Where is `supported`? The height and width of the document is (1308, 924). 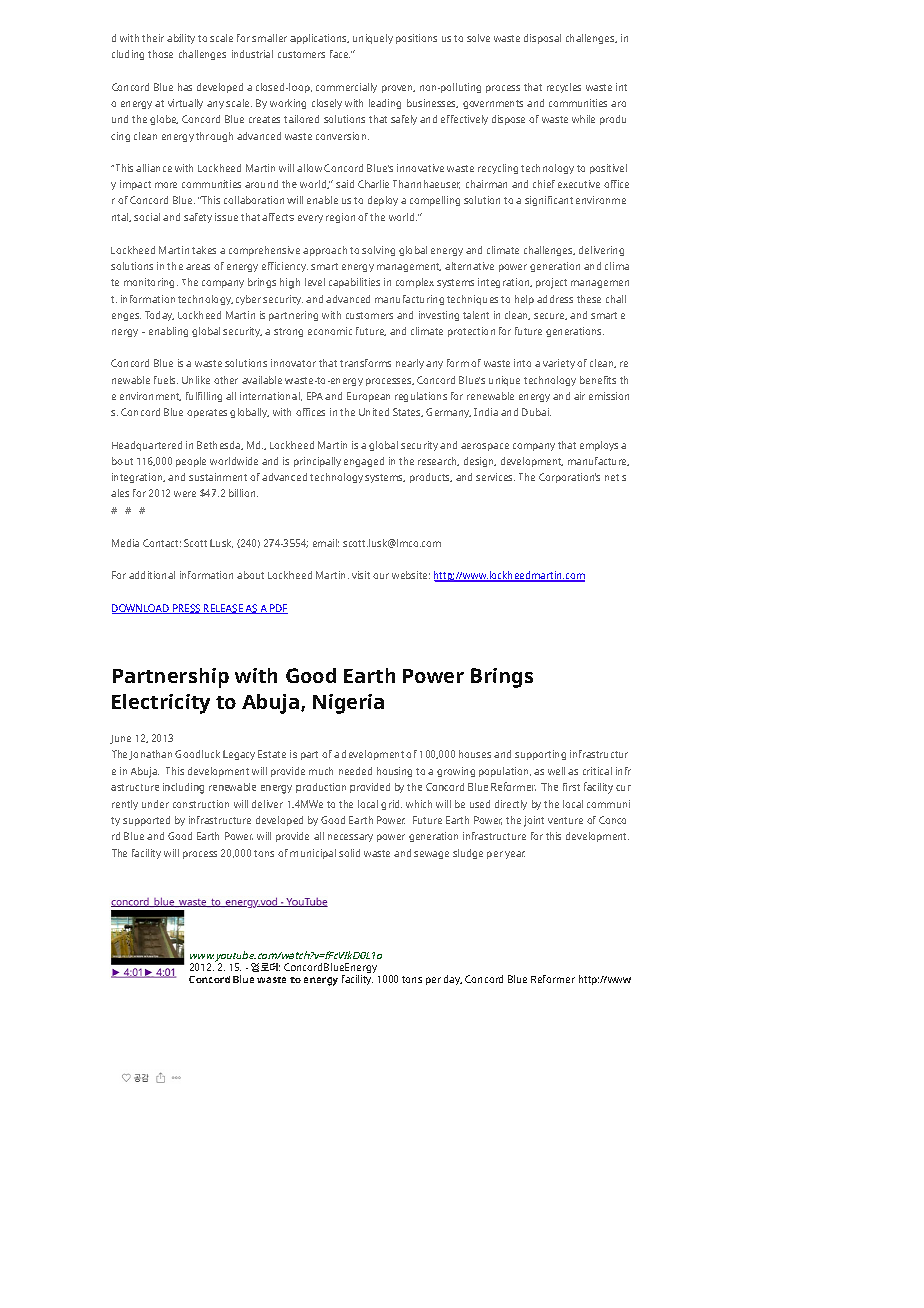
supported is located at coordinates (146, 821).
